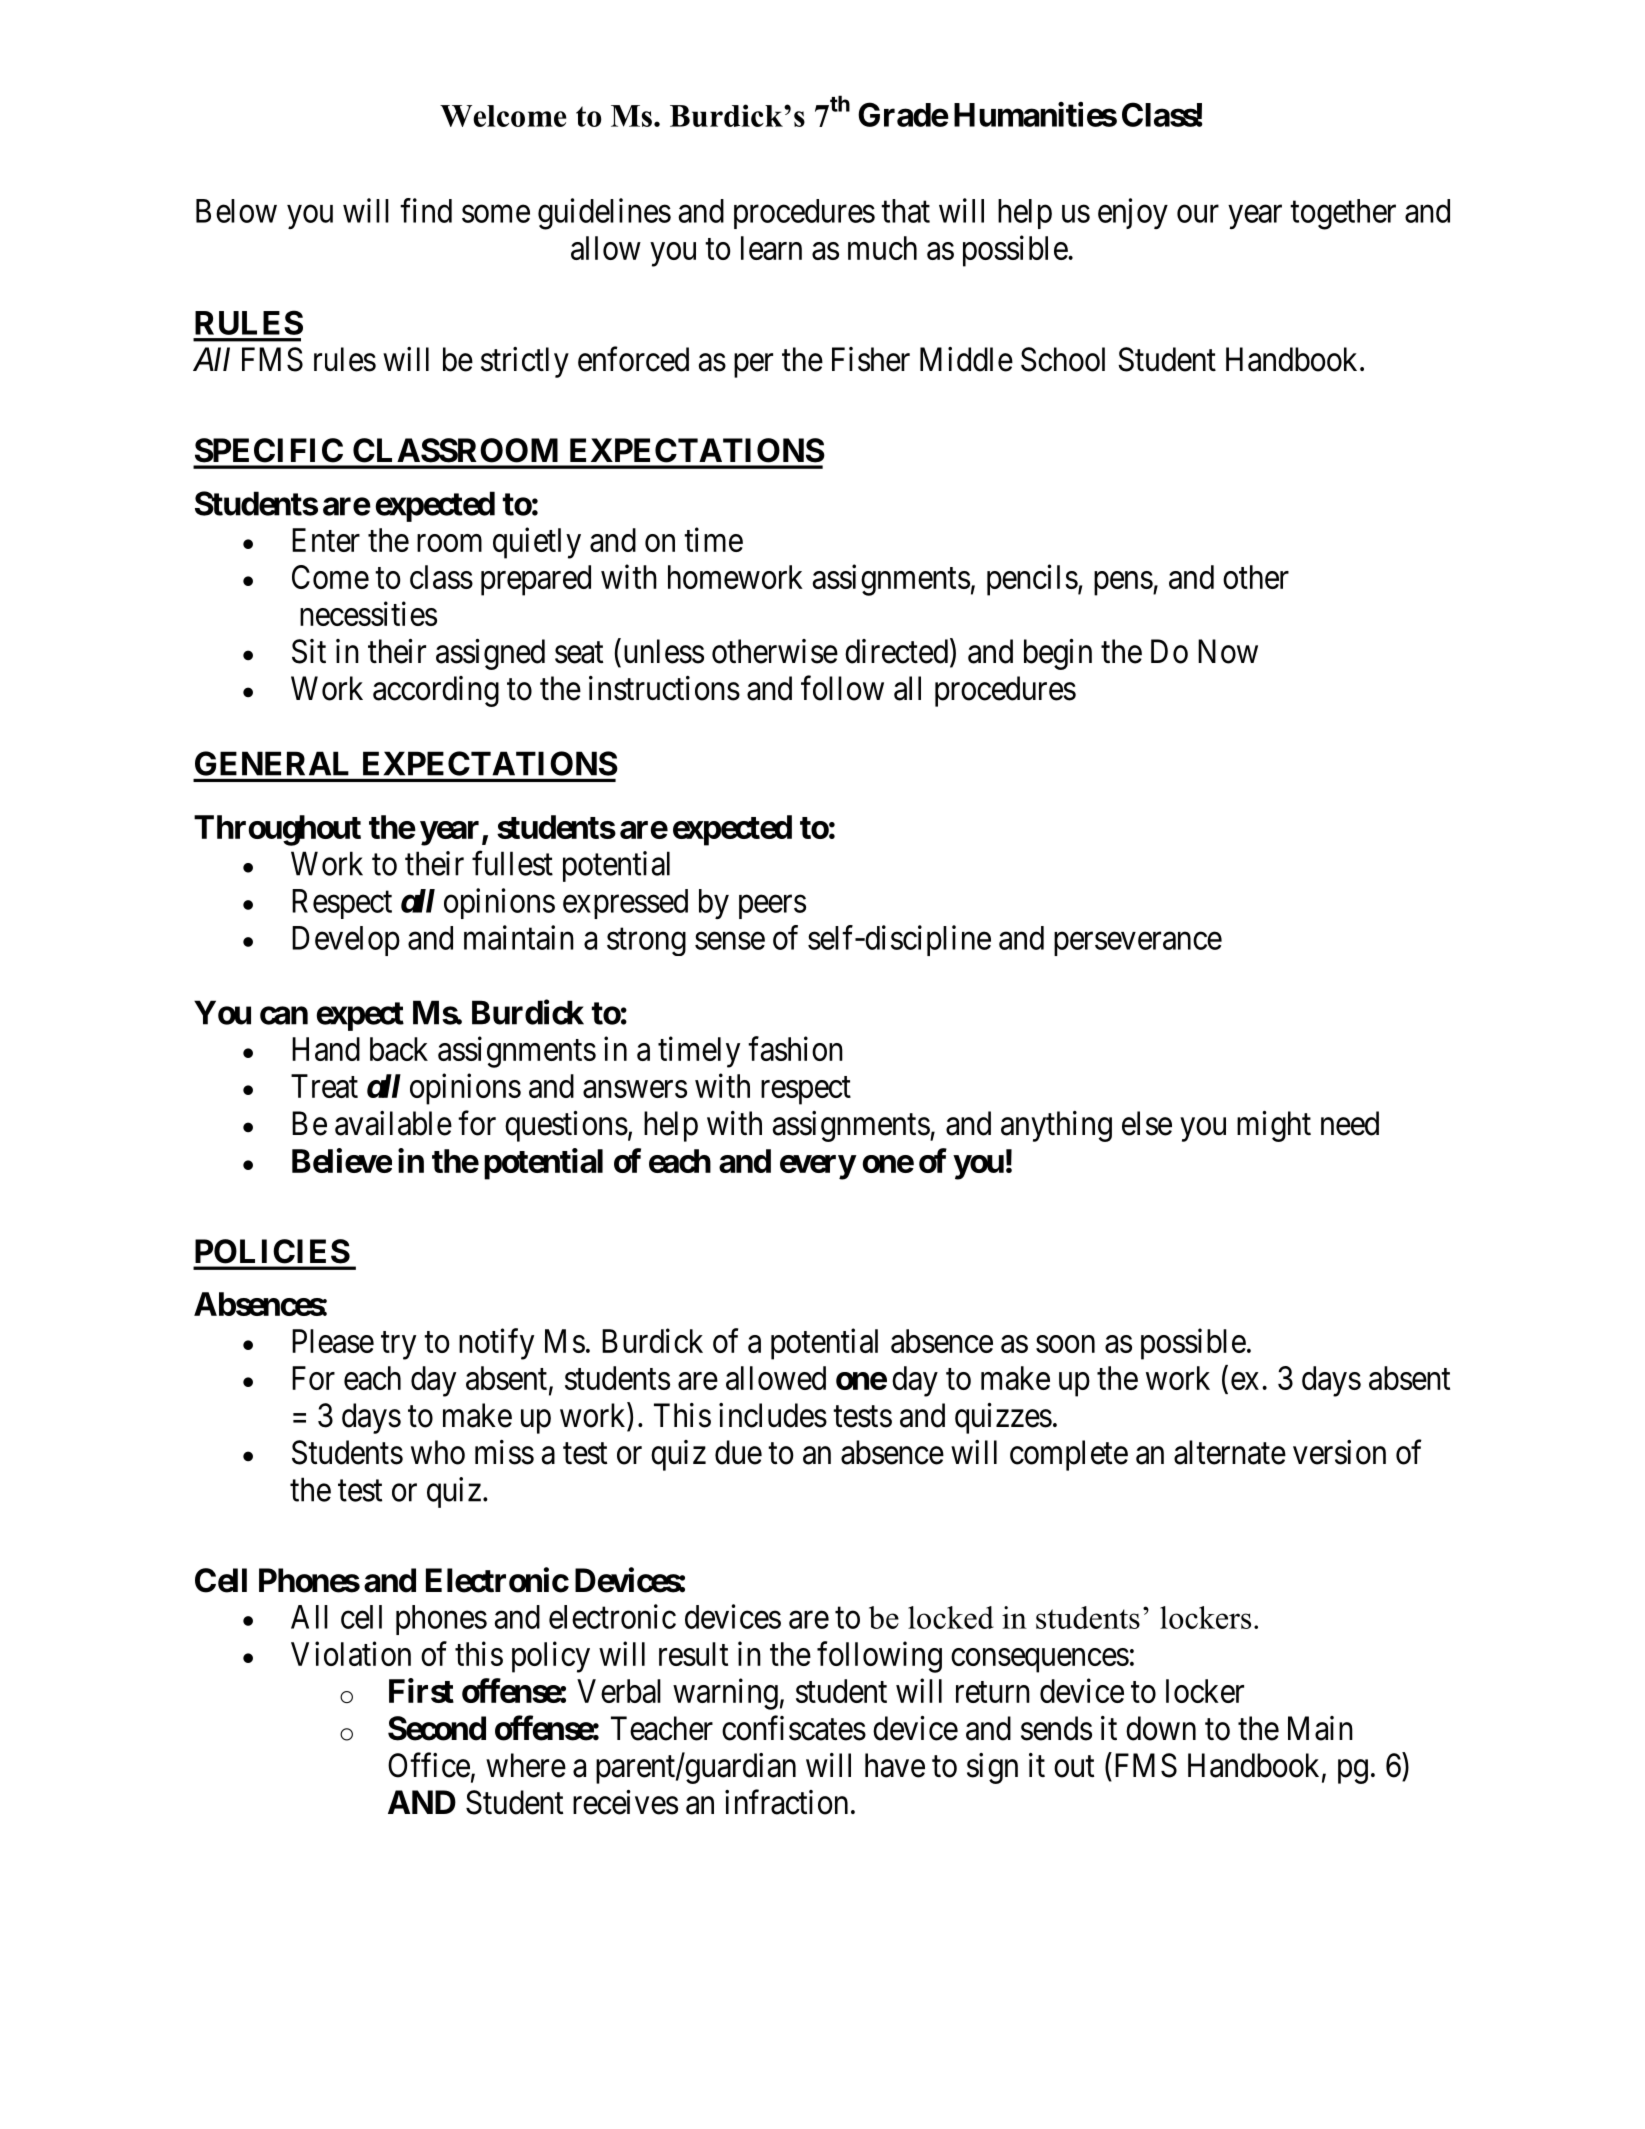 The width and height of the document is (1645, 2129). What do you see at coordinates (1228, 651) in the document?
I see `Now` at bounding box center [1228, 651].
